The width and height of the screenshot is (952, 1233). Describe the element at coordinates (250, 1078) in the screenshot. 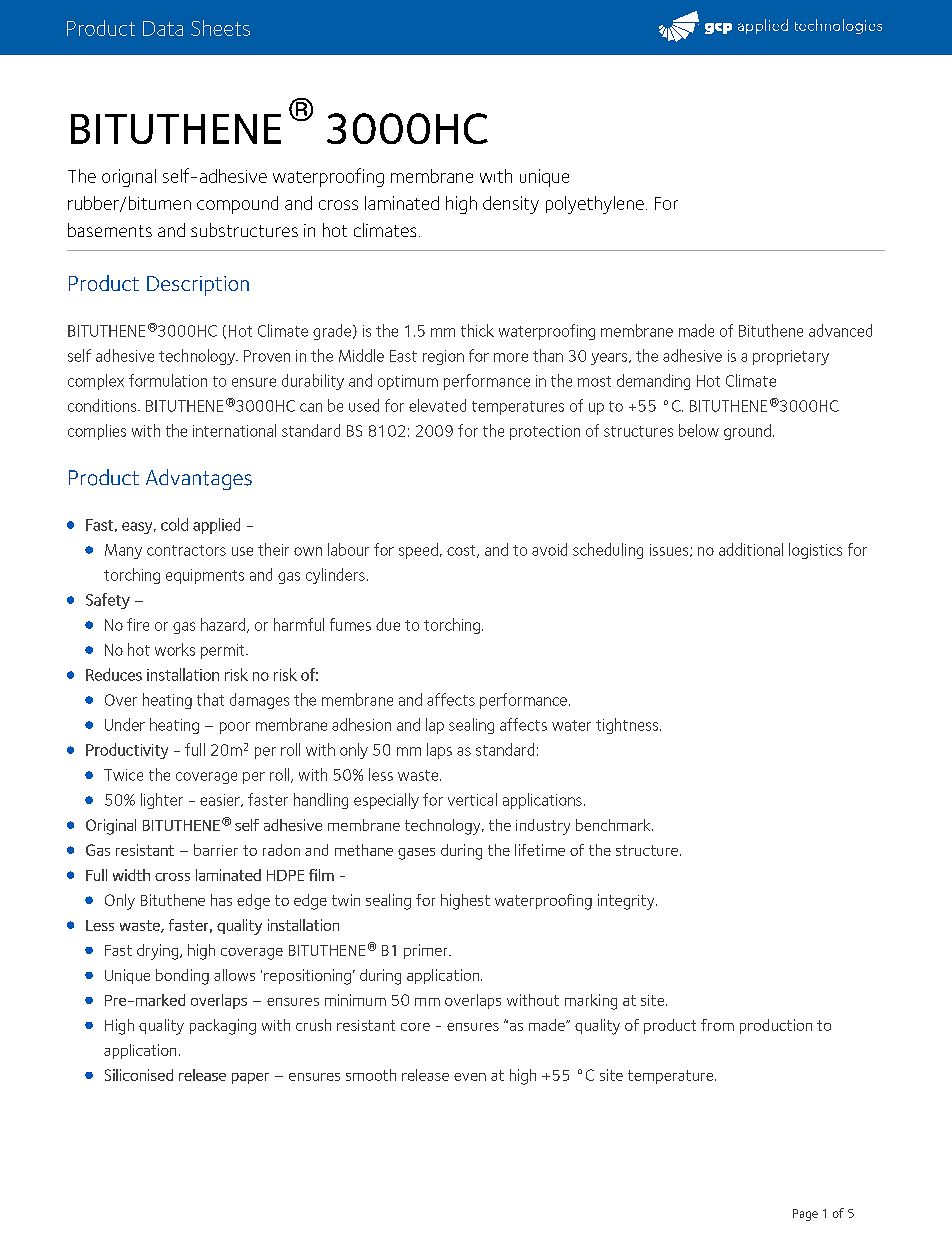

I see `paper` at that location.
